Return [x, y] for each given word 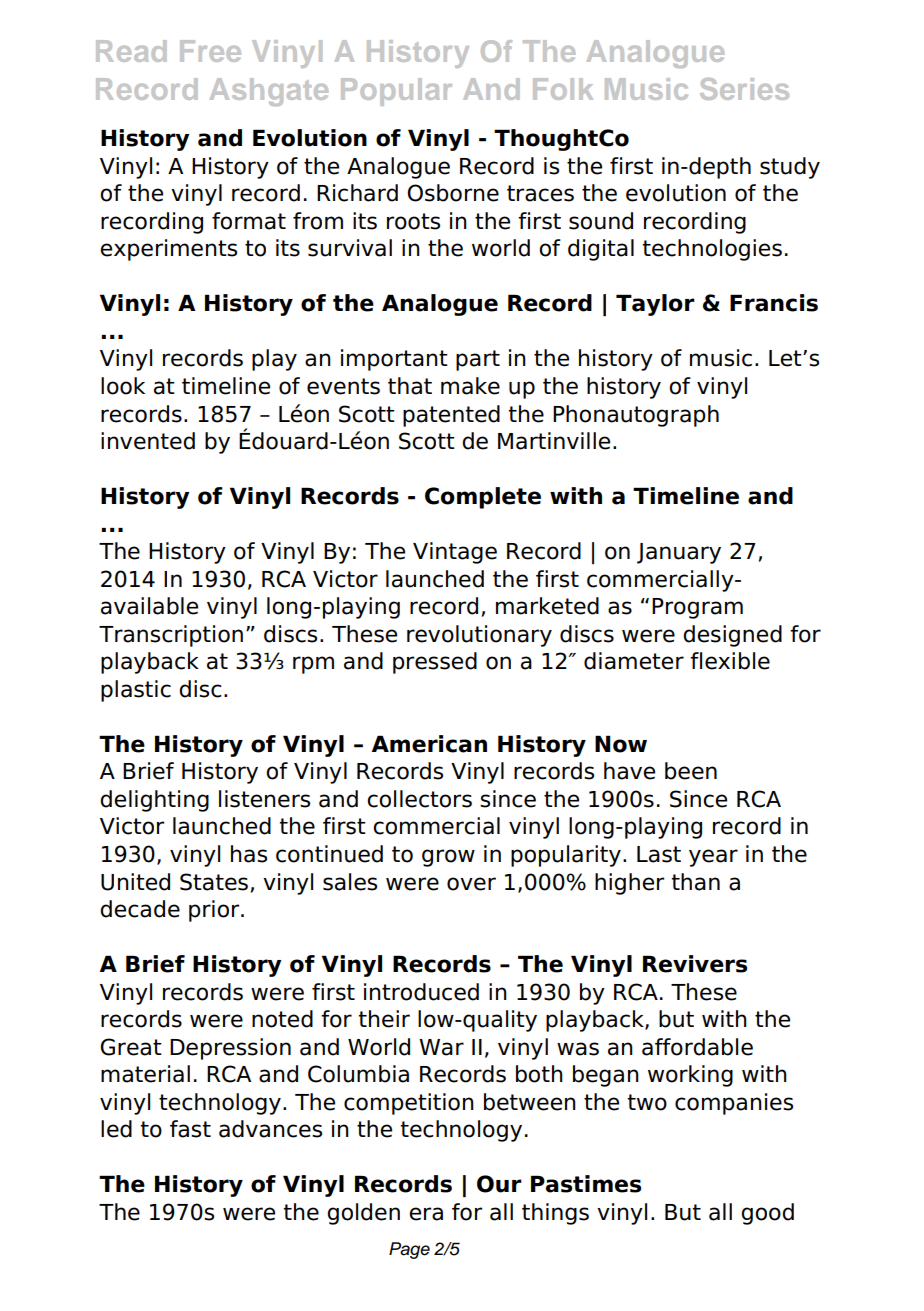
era [426, 1214]
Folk [563, 89]
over [471, 884]
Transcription [171, 636]
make [470, 386]
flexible [730, 661]
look [123, 386]
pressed [435, 663]
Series [744, 89]
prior [215, 911]
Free [210, 51]
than [696, 882]
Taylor [655, 305]
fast [190, 1129]
